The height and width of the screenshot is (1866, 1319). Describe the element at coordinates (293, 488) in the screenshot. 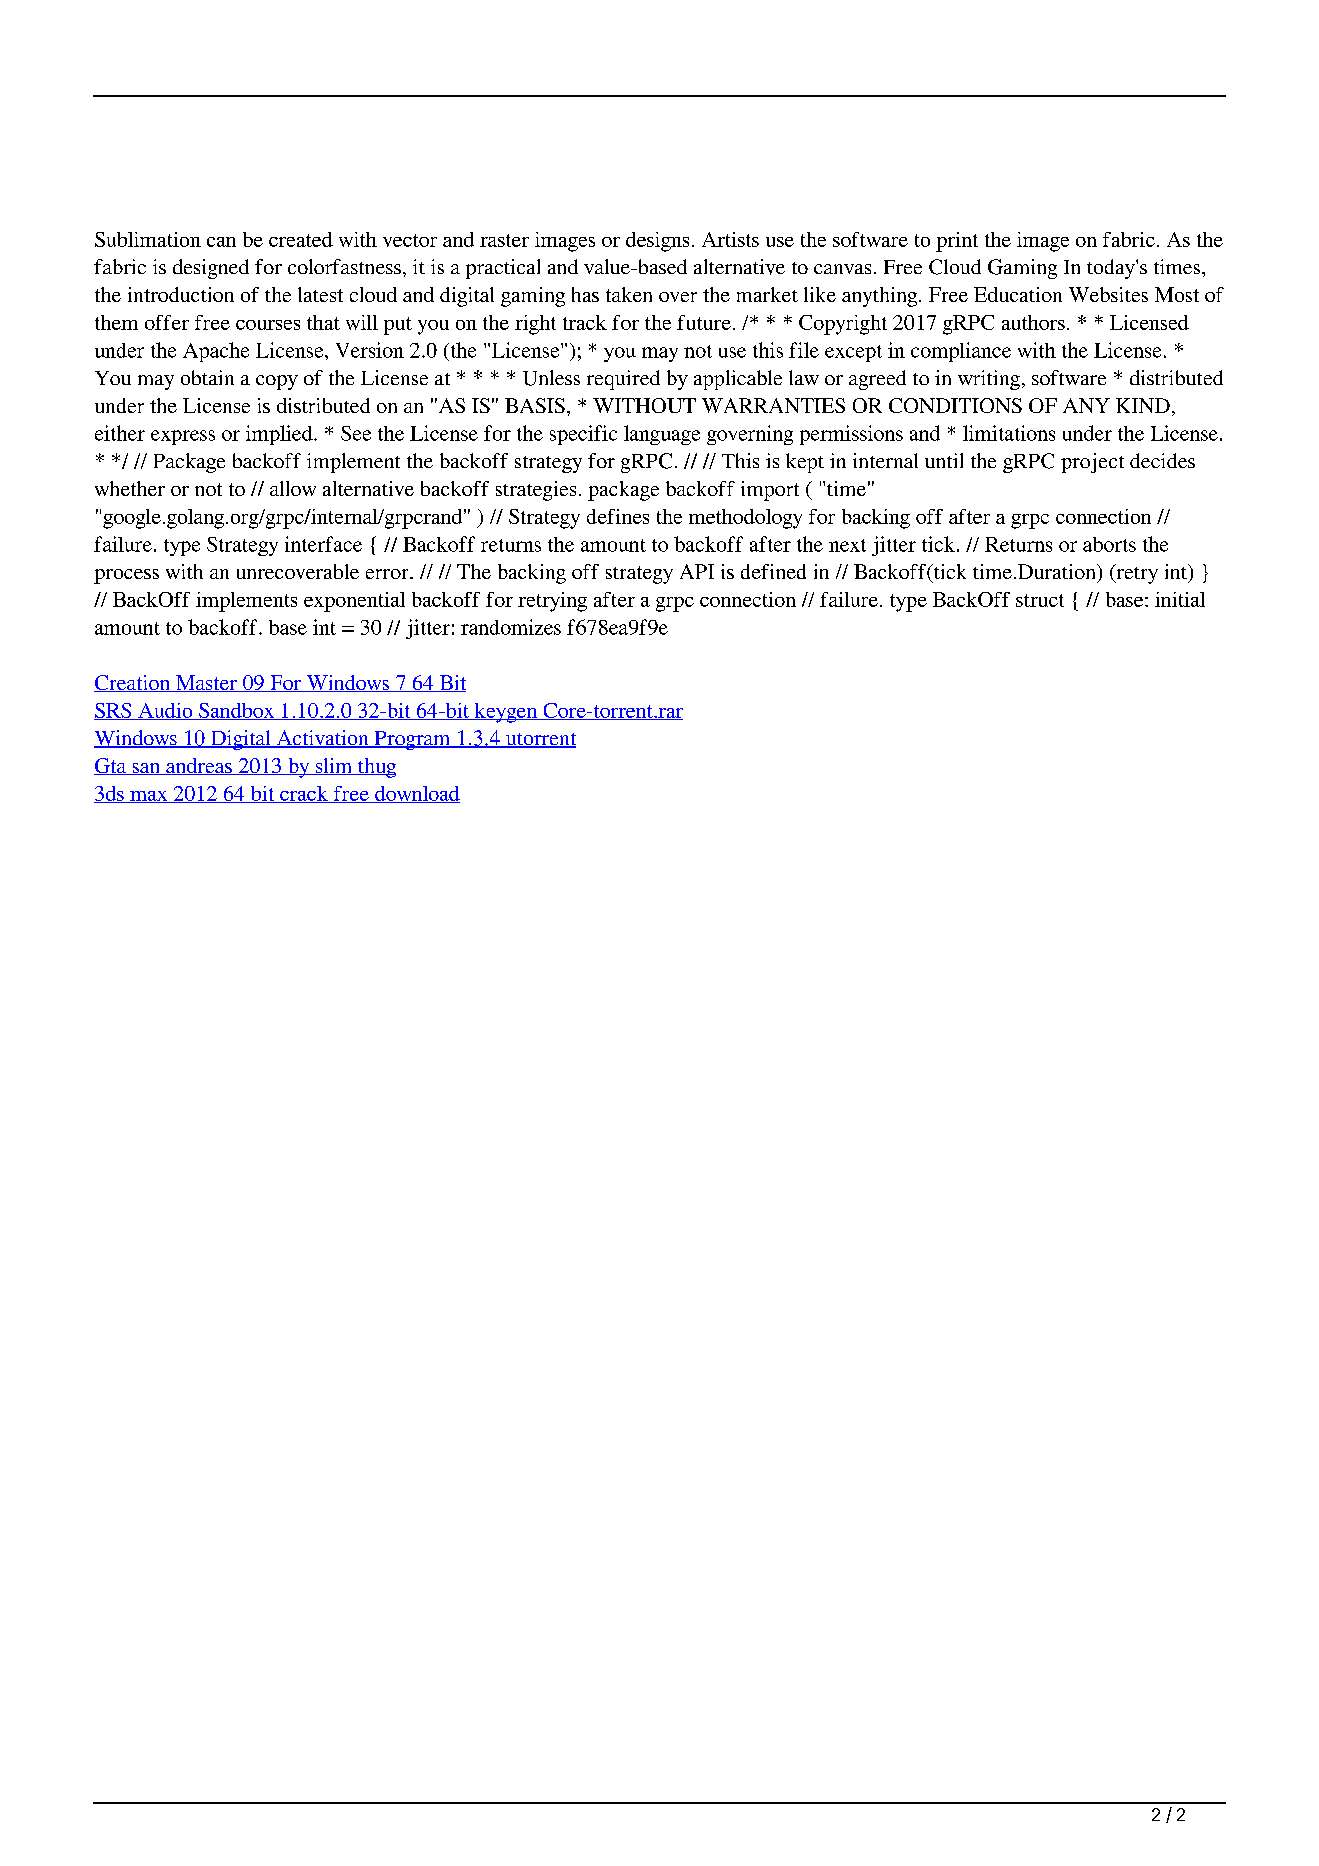

I see `allow` at that location.
